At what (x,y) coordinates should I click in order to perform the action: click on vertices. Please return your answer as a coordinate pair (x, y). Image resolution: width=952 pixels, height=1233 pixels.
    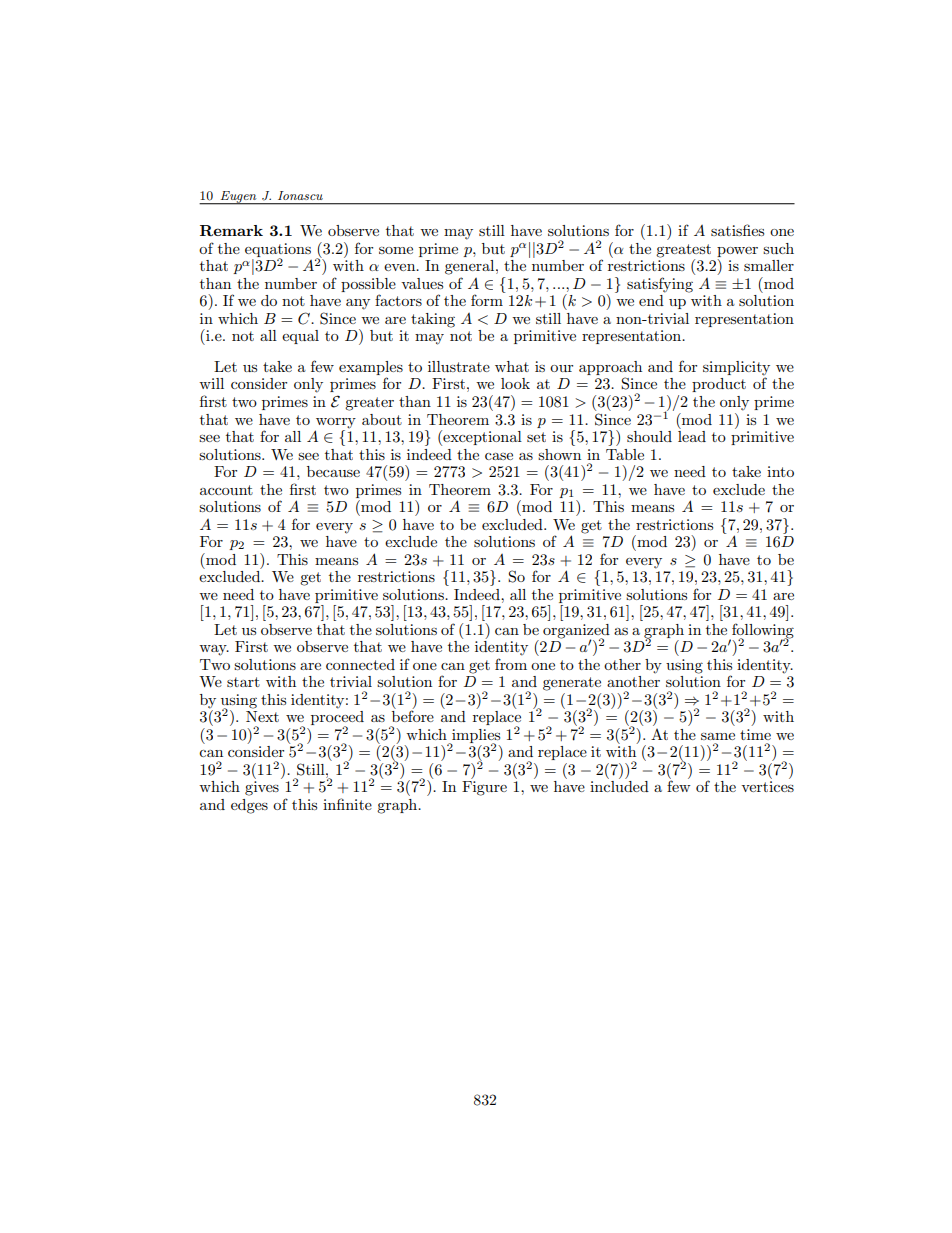
    Looking at the image, I should click on (767, 786).
